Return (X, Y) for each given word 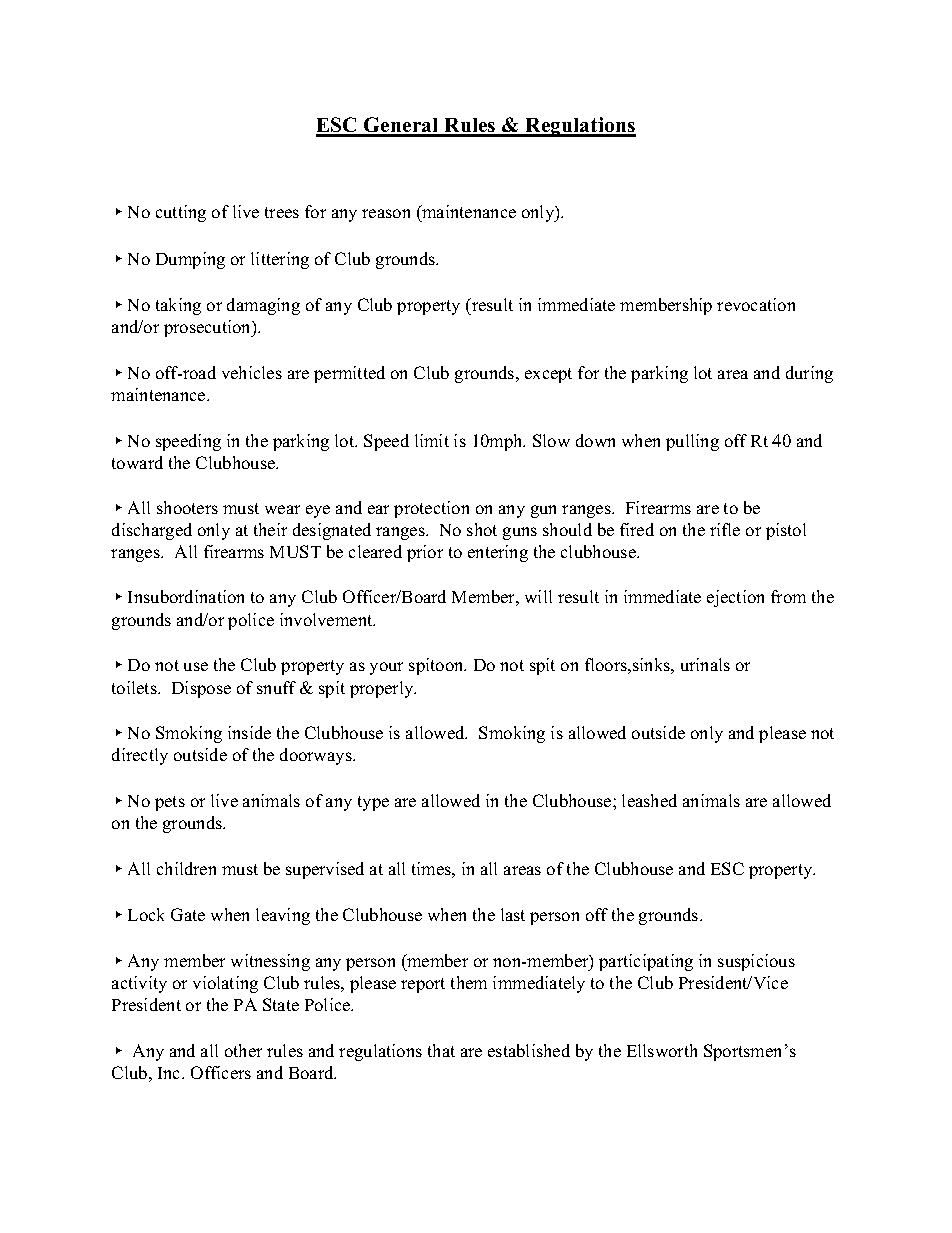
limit (432, 440)
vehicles (252, 372)
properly (383, 689)
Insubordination (186, 596)
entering (498, 553)
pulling (692, 442)
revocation (756, 304)
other (243, 1050)
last (513, 914)
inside (249, 732)
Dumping (190, 260)
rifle (725, 529)
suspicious (756, 962)
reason (386, 213)
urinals (705, 664)
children (186, 868)
